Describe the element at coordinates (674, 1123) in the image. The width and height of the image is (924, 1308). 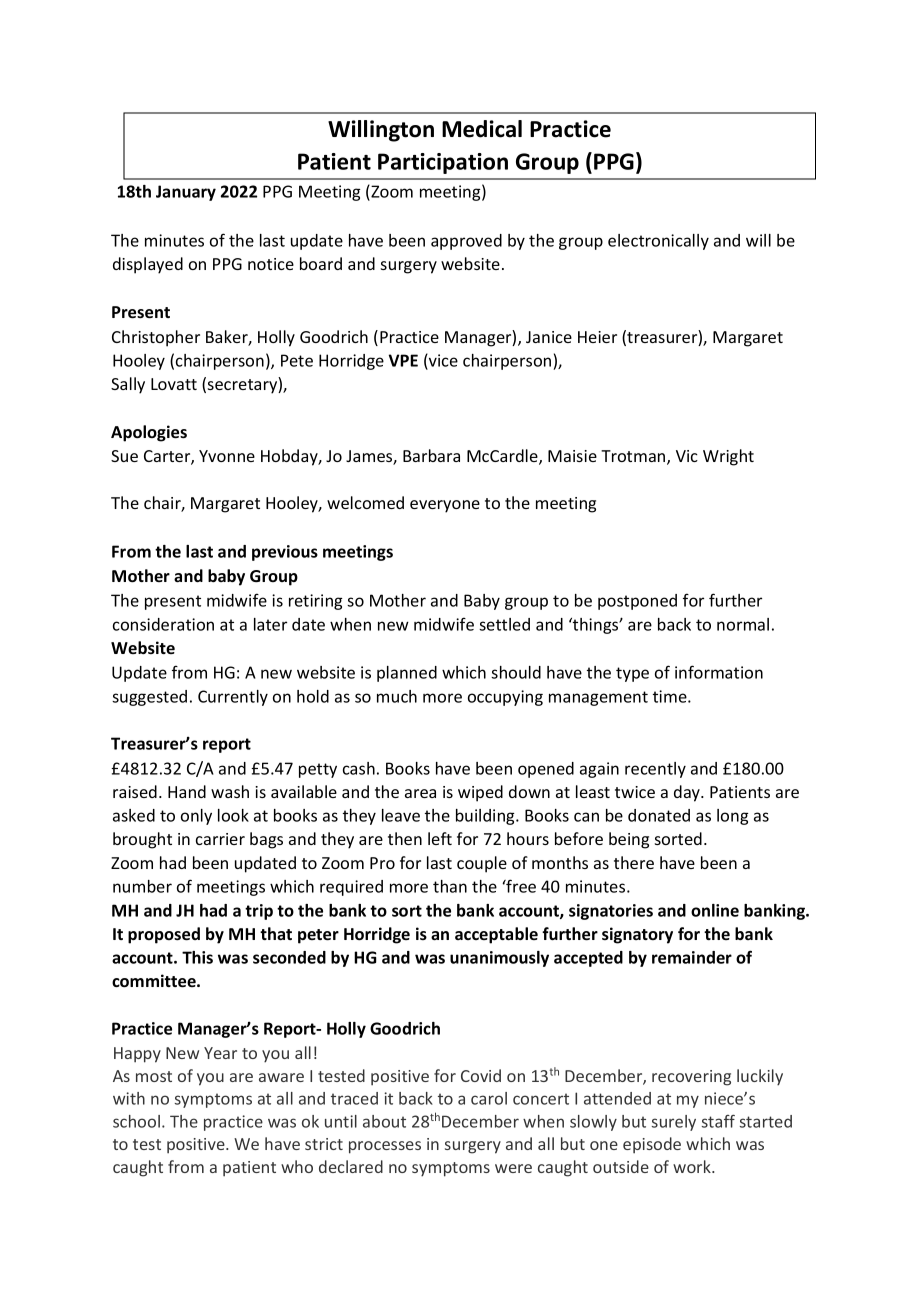
I see `surely` at that location.
